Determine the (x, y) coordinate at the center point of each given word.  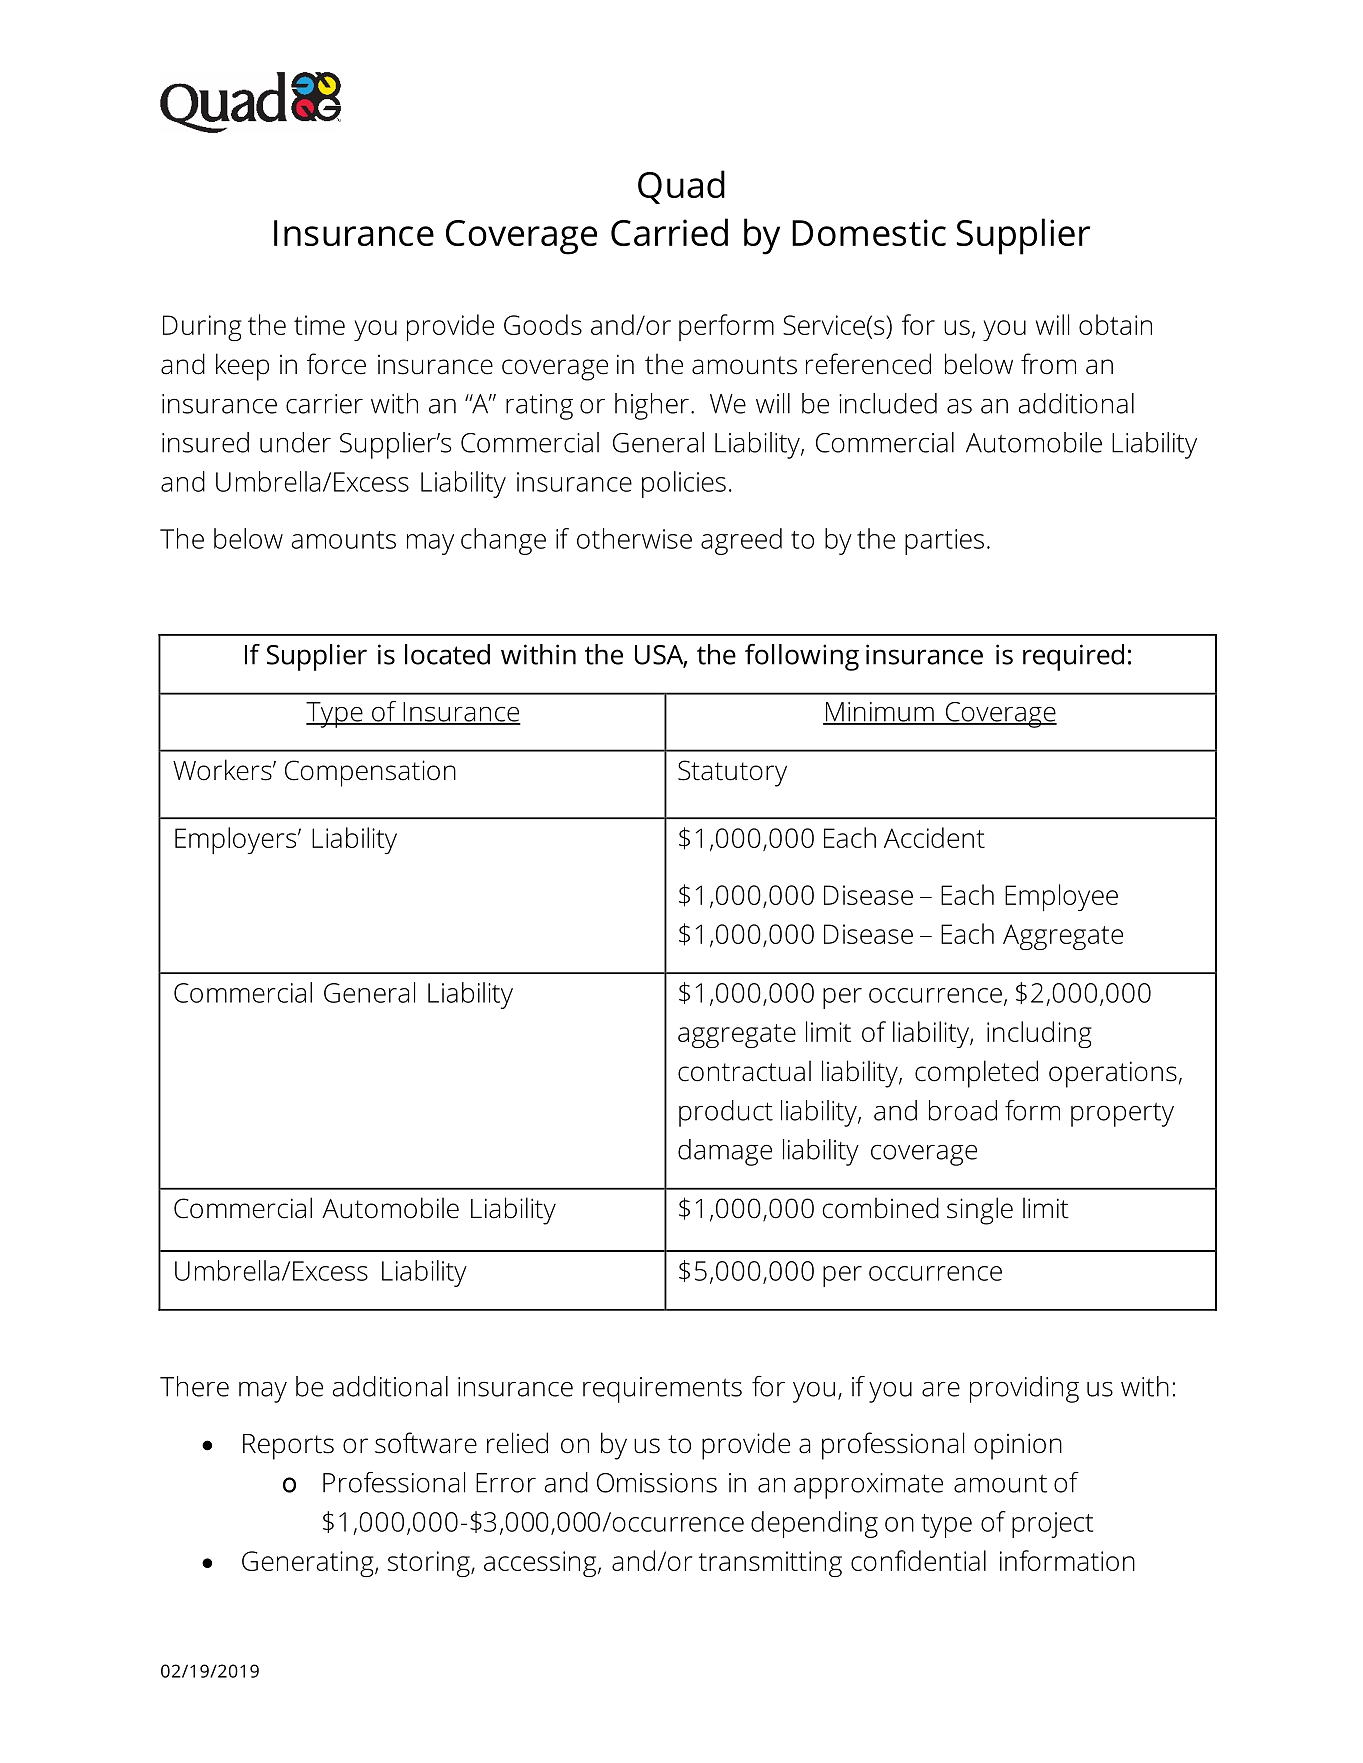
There (194, 1386)
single (980, 1211)
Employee (1061, 897)
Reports (288, 1447)
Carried (669, 232)
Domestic (869, 232)
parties (944, 542)
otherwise (634, 538)
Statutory (732, 773)
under (295, 442)
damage (725, 1152)
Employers (237, 840)
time (319, 325)
